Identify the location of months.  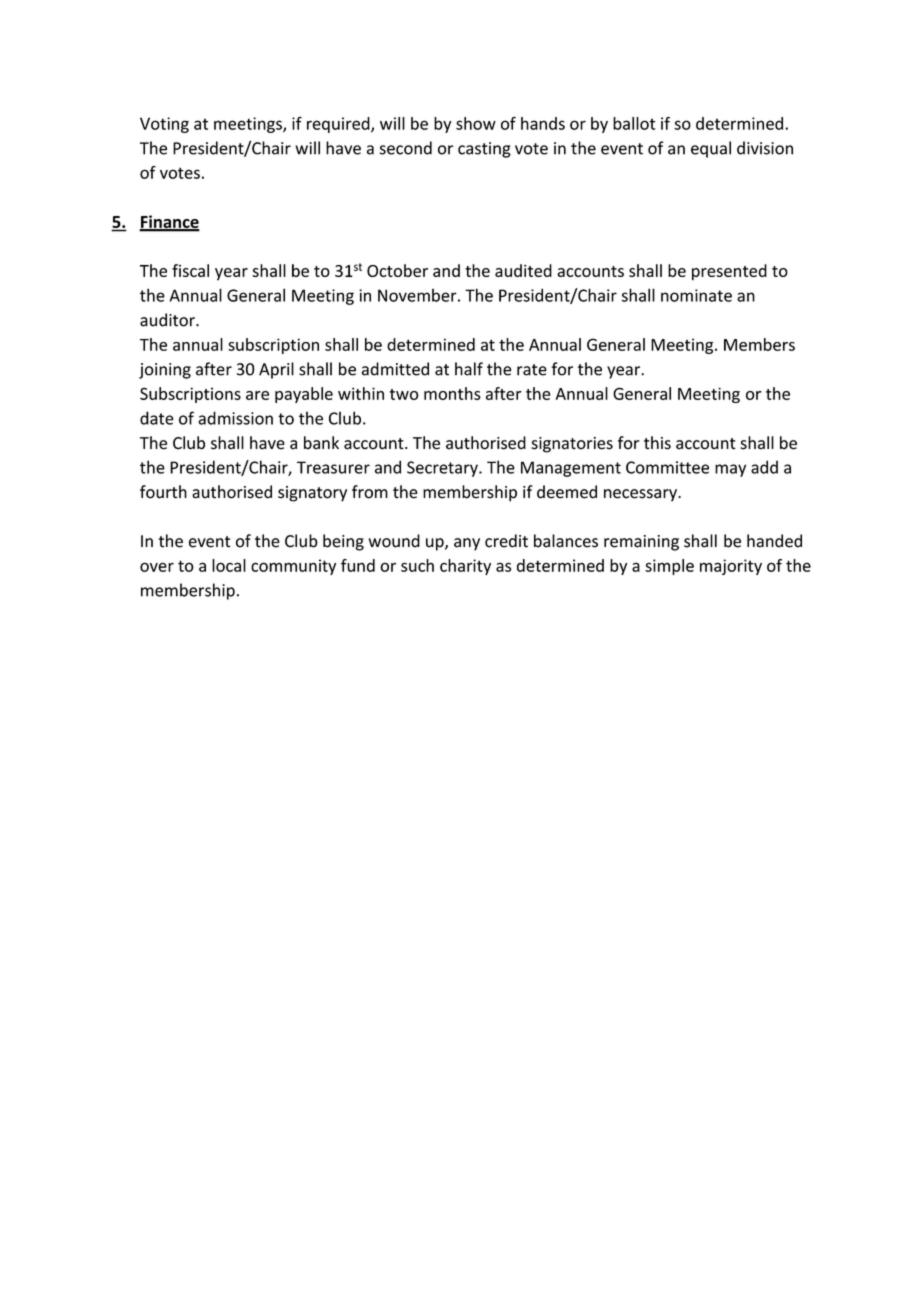
(452, 393).
